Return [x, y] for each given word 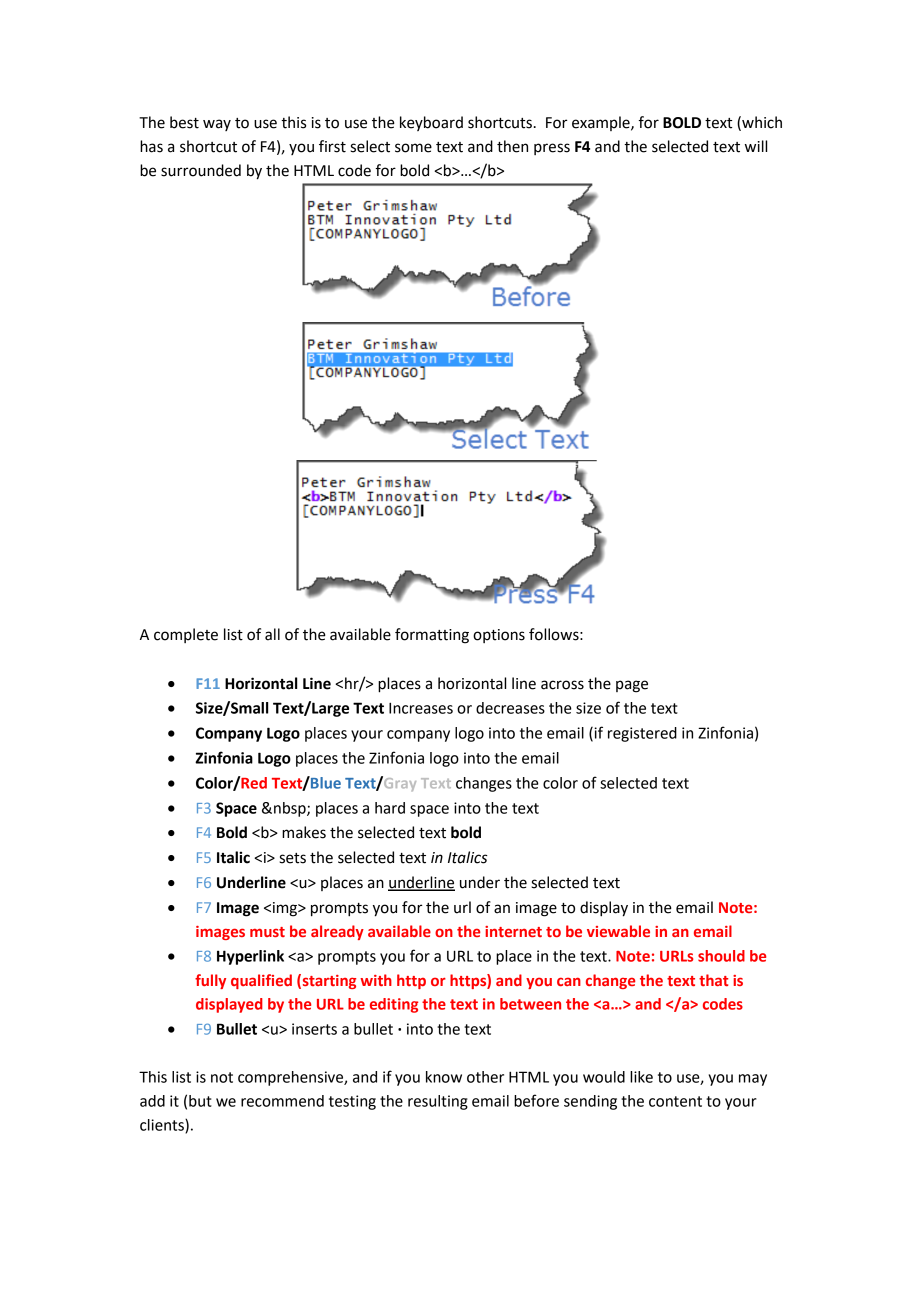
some [413, 148]
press [552, 149]
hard [390, 808]
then [512, 146]
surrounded [201, 170]
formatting [432, 636]
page [632, 686]
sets [292, 858]
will [756, 146]
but [200, 1101]
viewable [618, 931]
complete [186, 635]
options [499, 636]
